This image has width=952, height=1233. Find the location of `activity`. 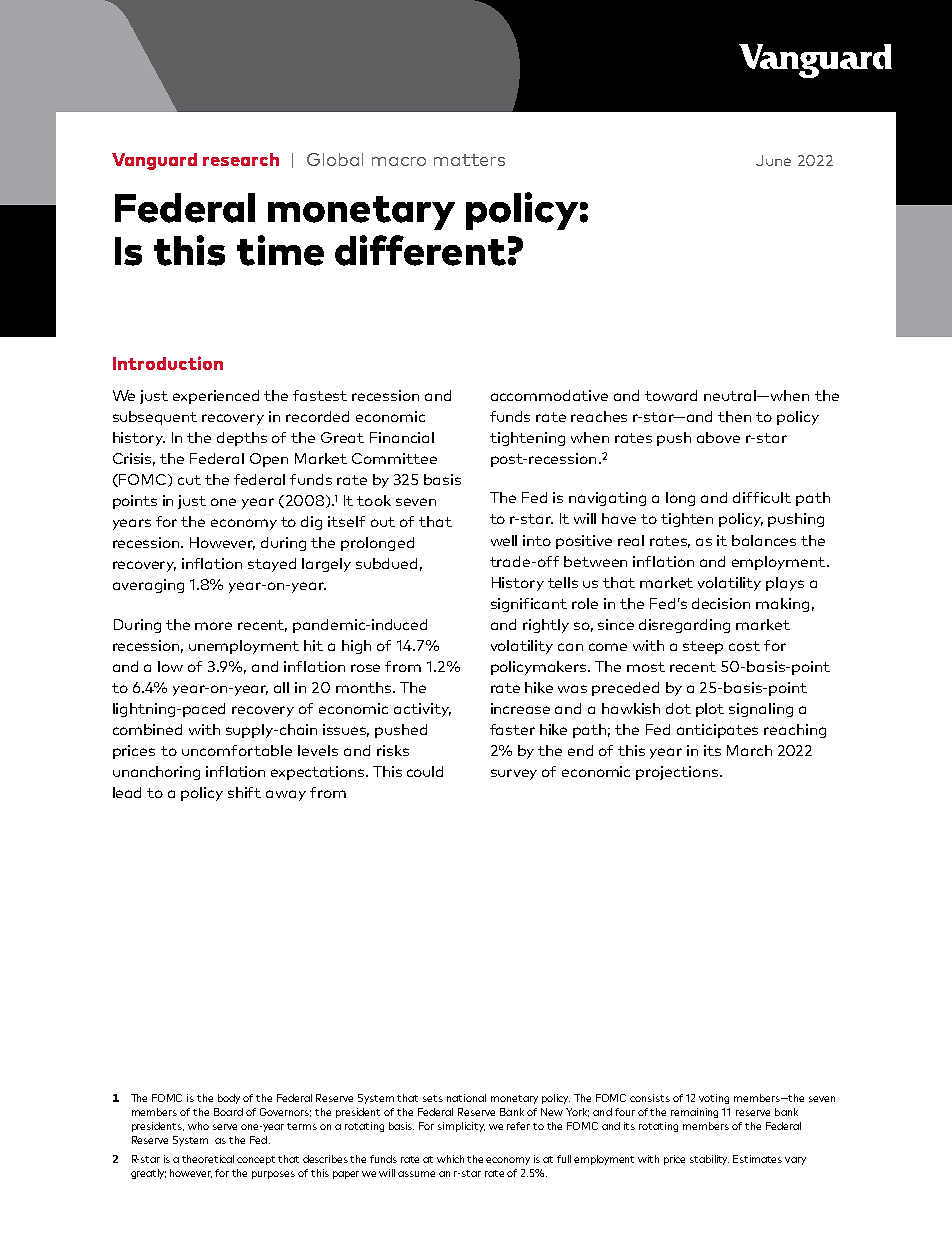

activity is located at coordinates (422, 710).
